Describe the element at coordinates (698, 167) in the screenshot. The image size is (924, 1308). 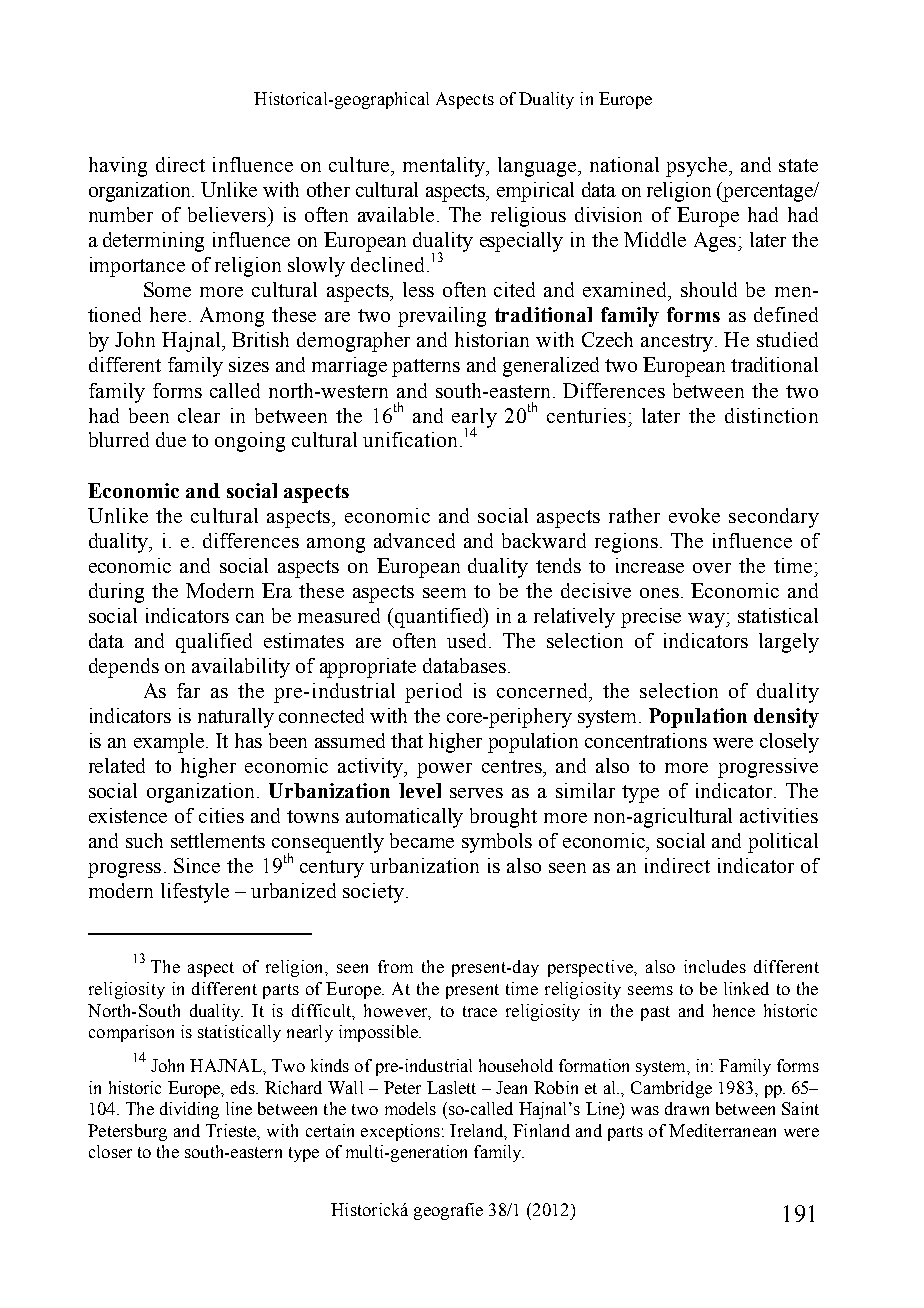
I see `psyche` at that location.
